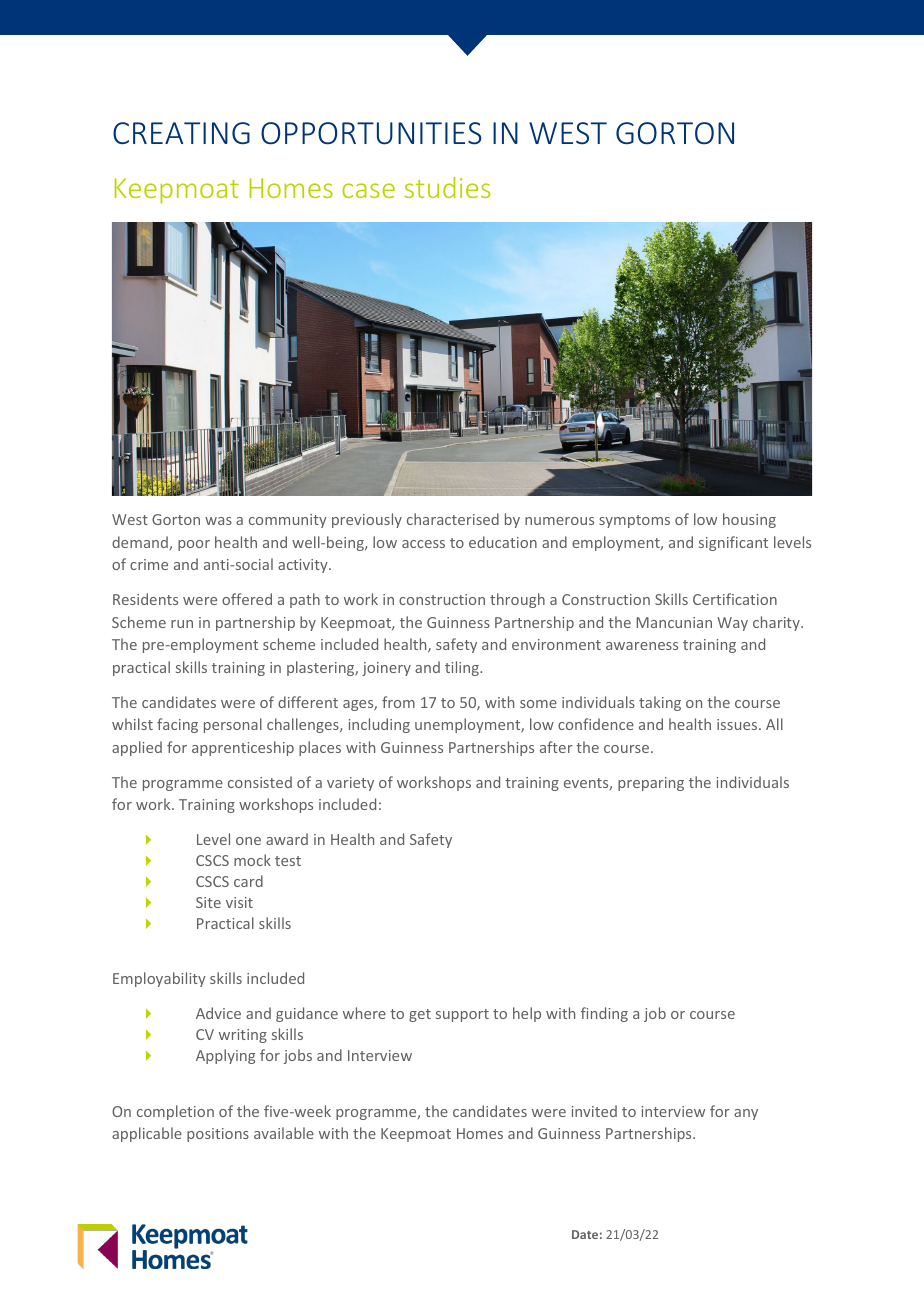 This document has width=924, height=1308. Describe the element at coordinates (182, 624) in the document. I see `run` at that location.
